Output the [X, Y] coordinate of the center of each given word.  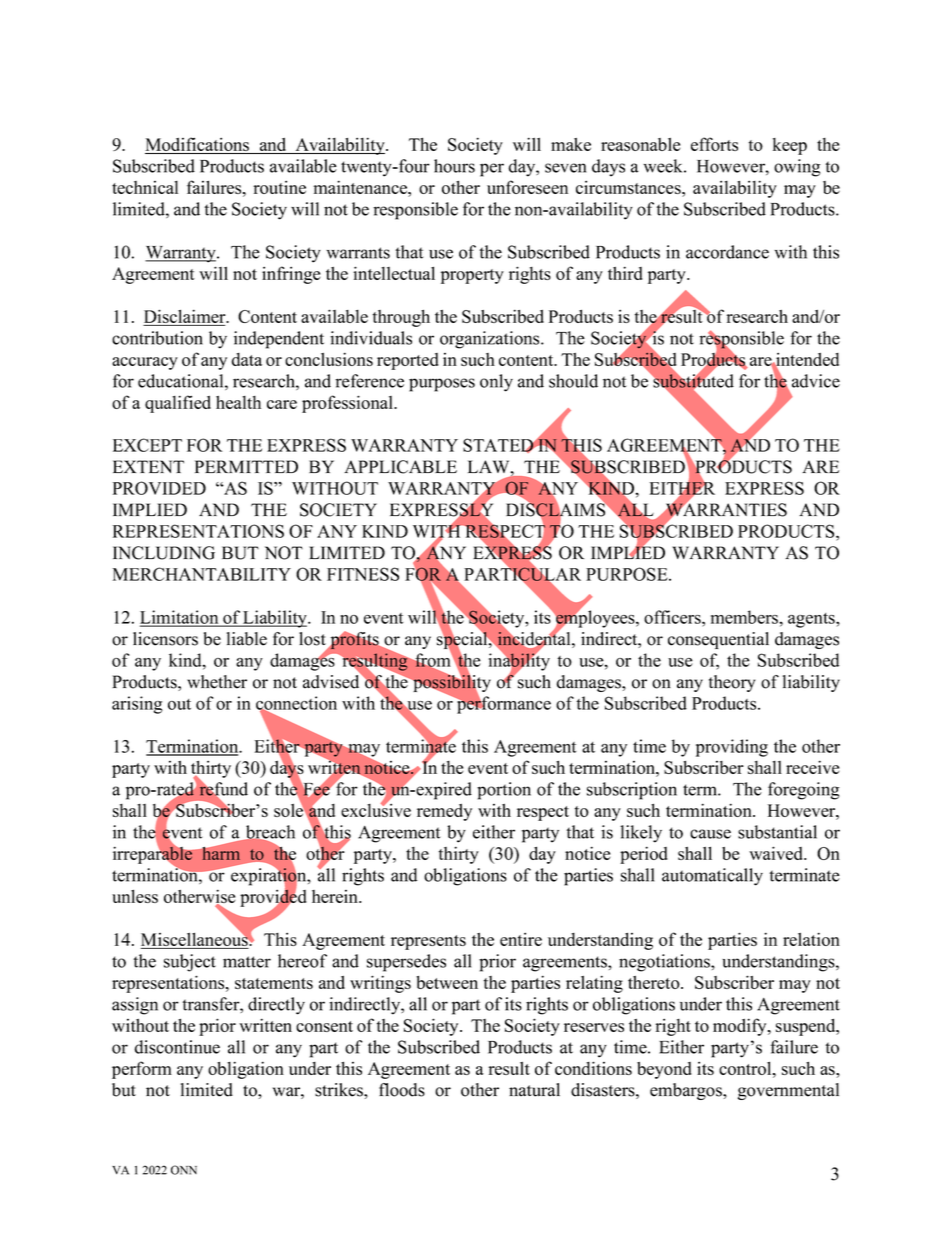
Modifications [198, 145]
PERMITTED [246, 466]
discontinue [177, 1047]
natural [534, 1090]
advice [816, 381]
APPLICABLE [400, 467]
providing [732, 748]
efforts [714, 144]
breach [269, 833]
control [746, 1068]
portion [504, 791]
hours [454, 166]
